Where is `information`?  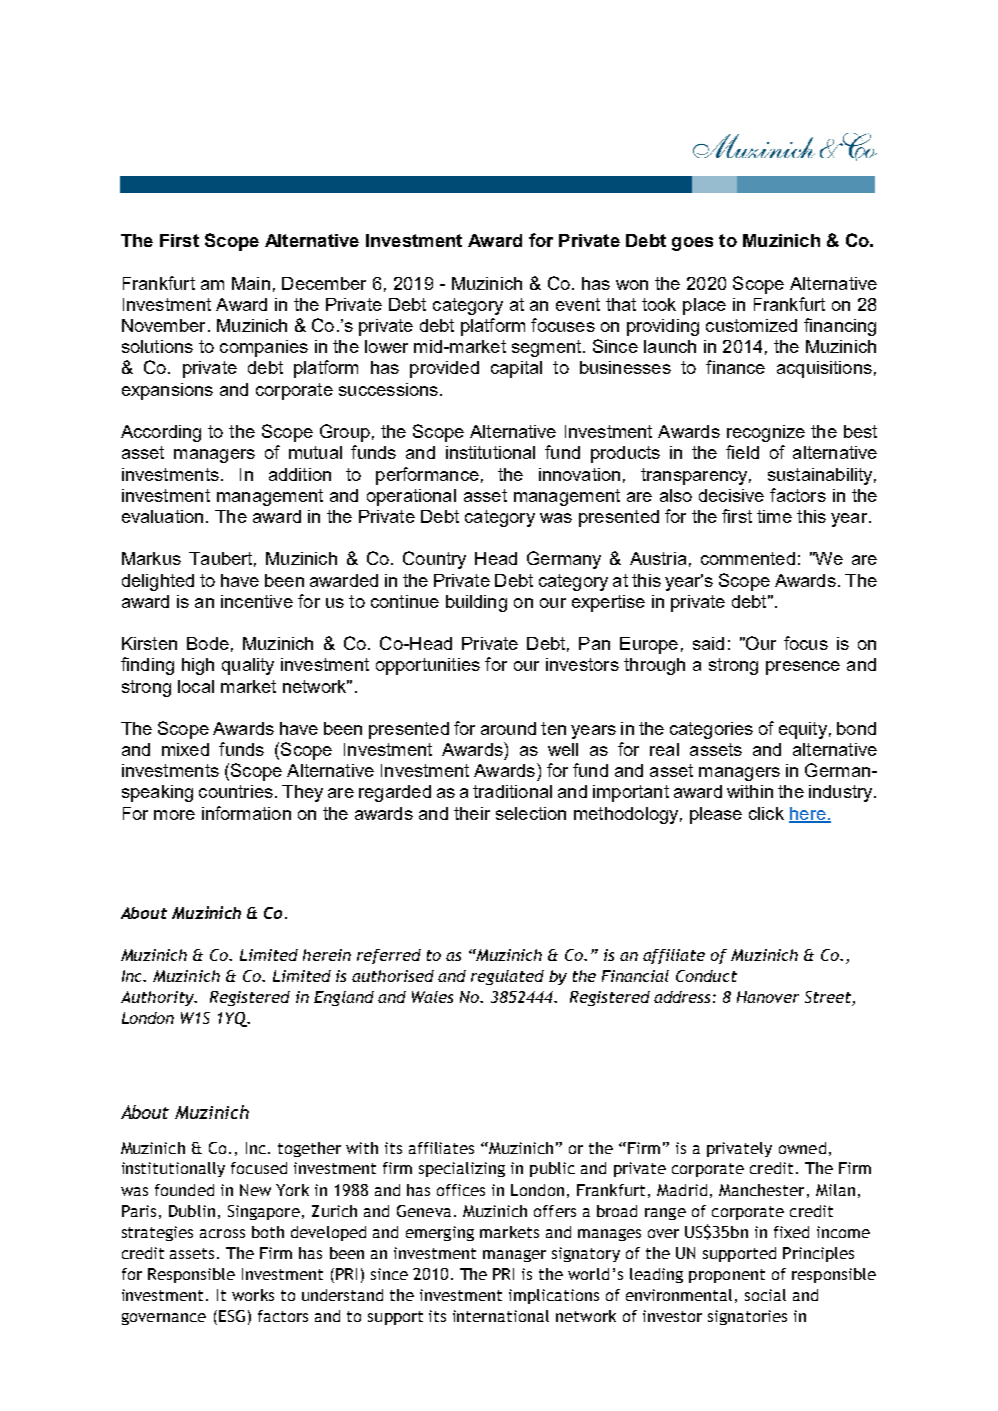
information is located at coordinates (246, 813).
